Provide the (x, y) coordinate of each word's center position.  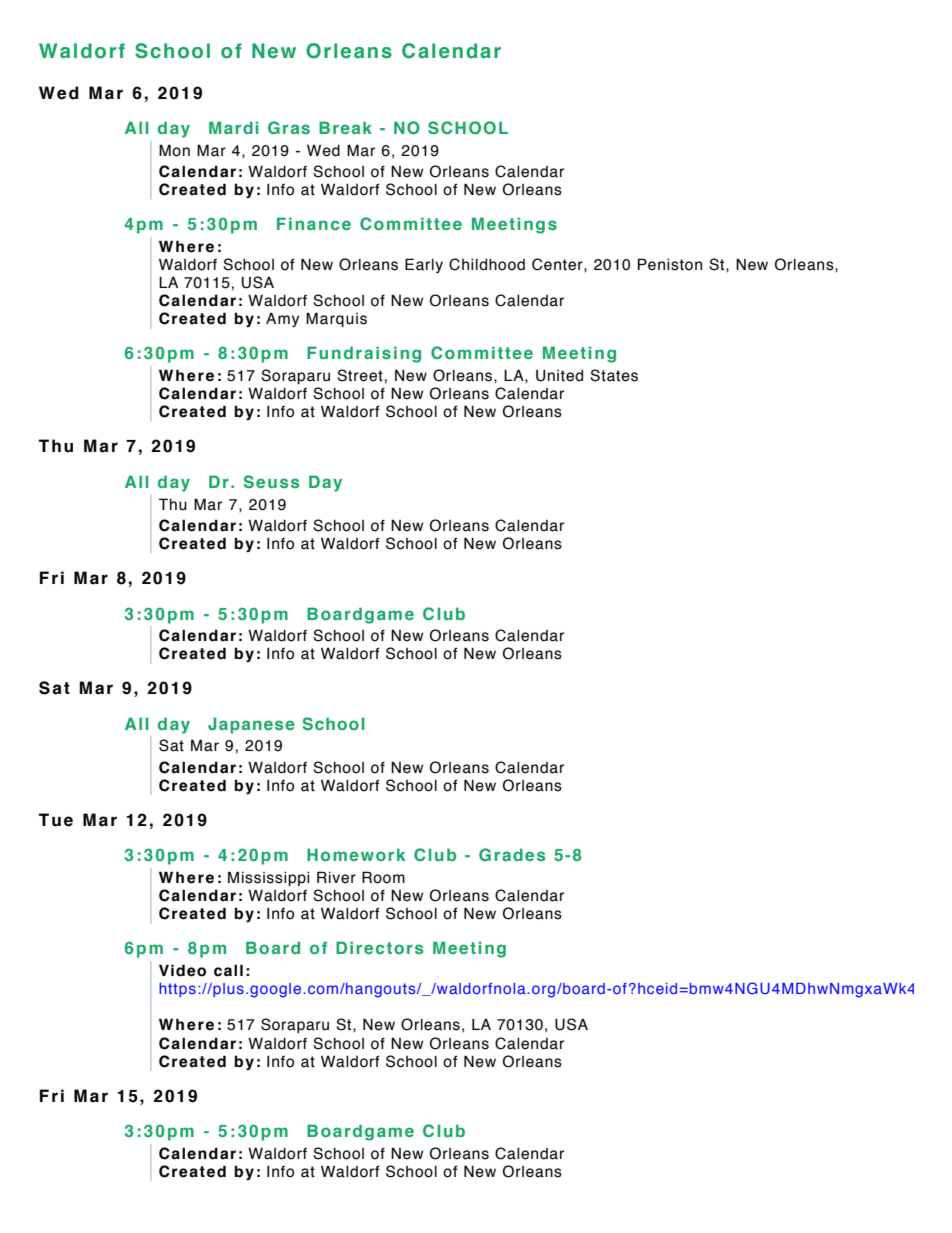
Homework (356, 854)
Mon (174, 150)
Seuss (271, 481)
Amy (282, 319)
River (336, 877)
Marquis (336, 319)
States (614, 375)
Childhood (487, 264)
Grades (512, 854)
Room (383, 877)
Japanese (251, 725)
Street (360, 375)
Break (345, 127)
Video (182, 970)
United (559, 375)
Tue (56, 820)
